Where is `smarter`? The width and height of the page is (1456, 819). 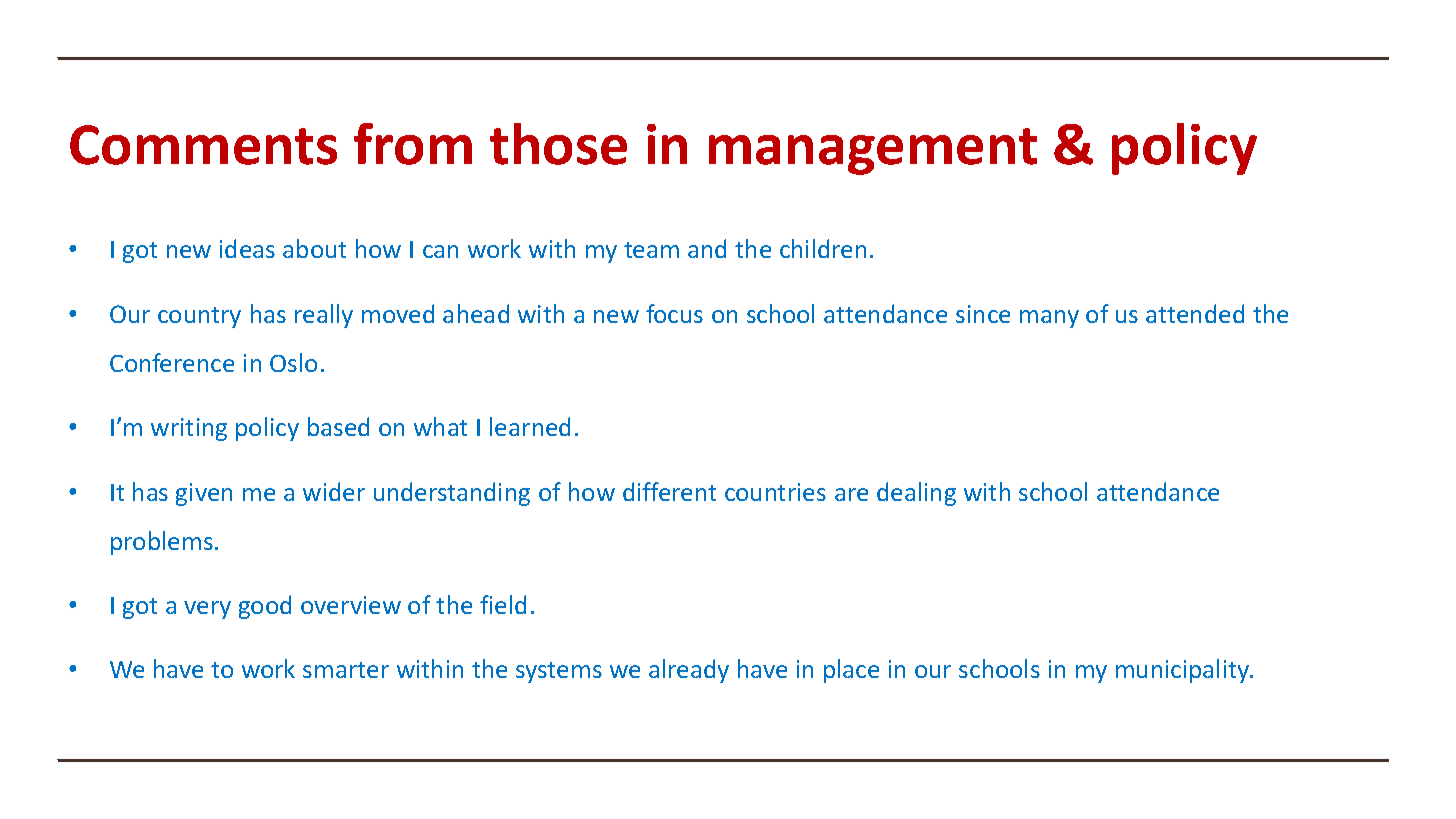
smarter is located at coordinates (346, 670).
